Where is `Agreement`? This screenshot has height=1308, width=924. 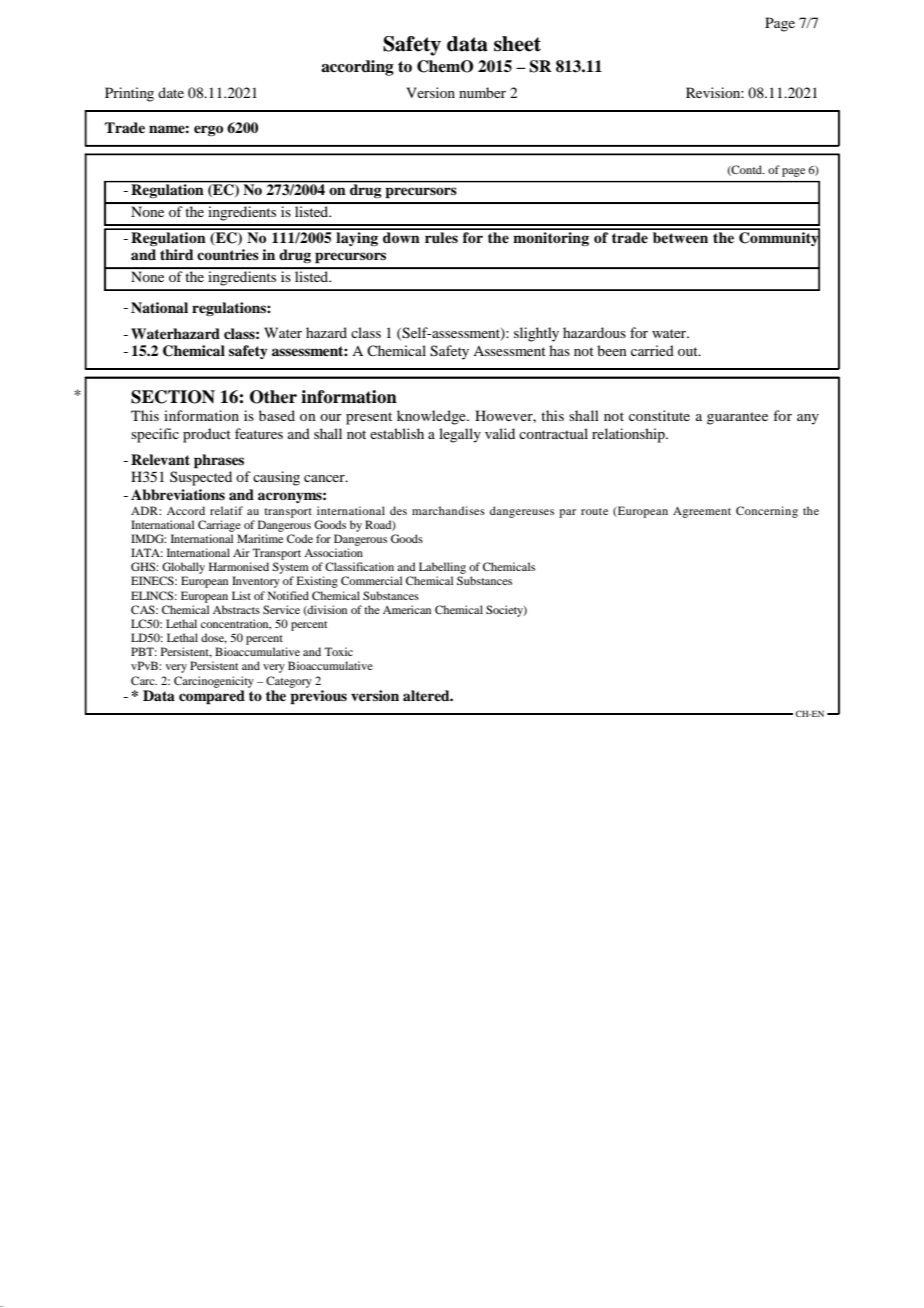
Agreement is located at coordinates (702, 512).
